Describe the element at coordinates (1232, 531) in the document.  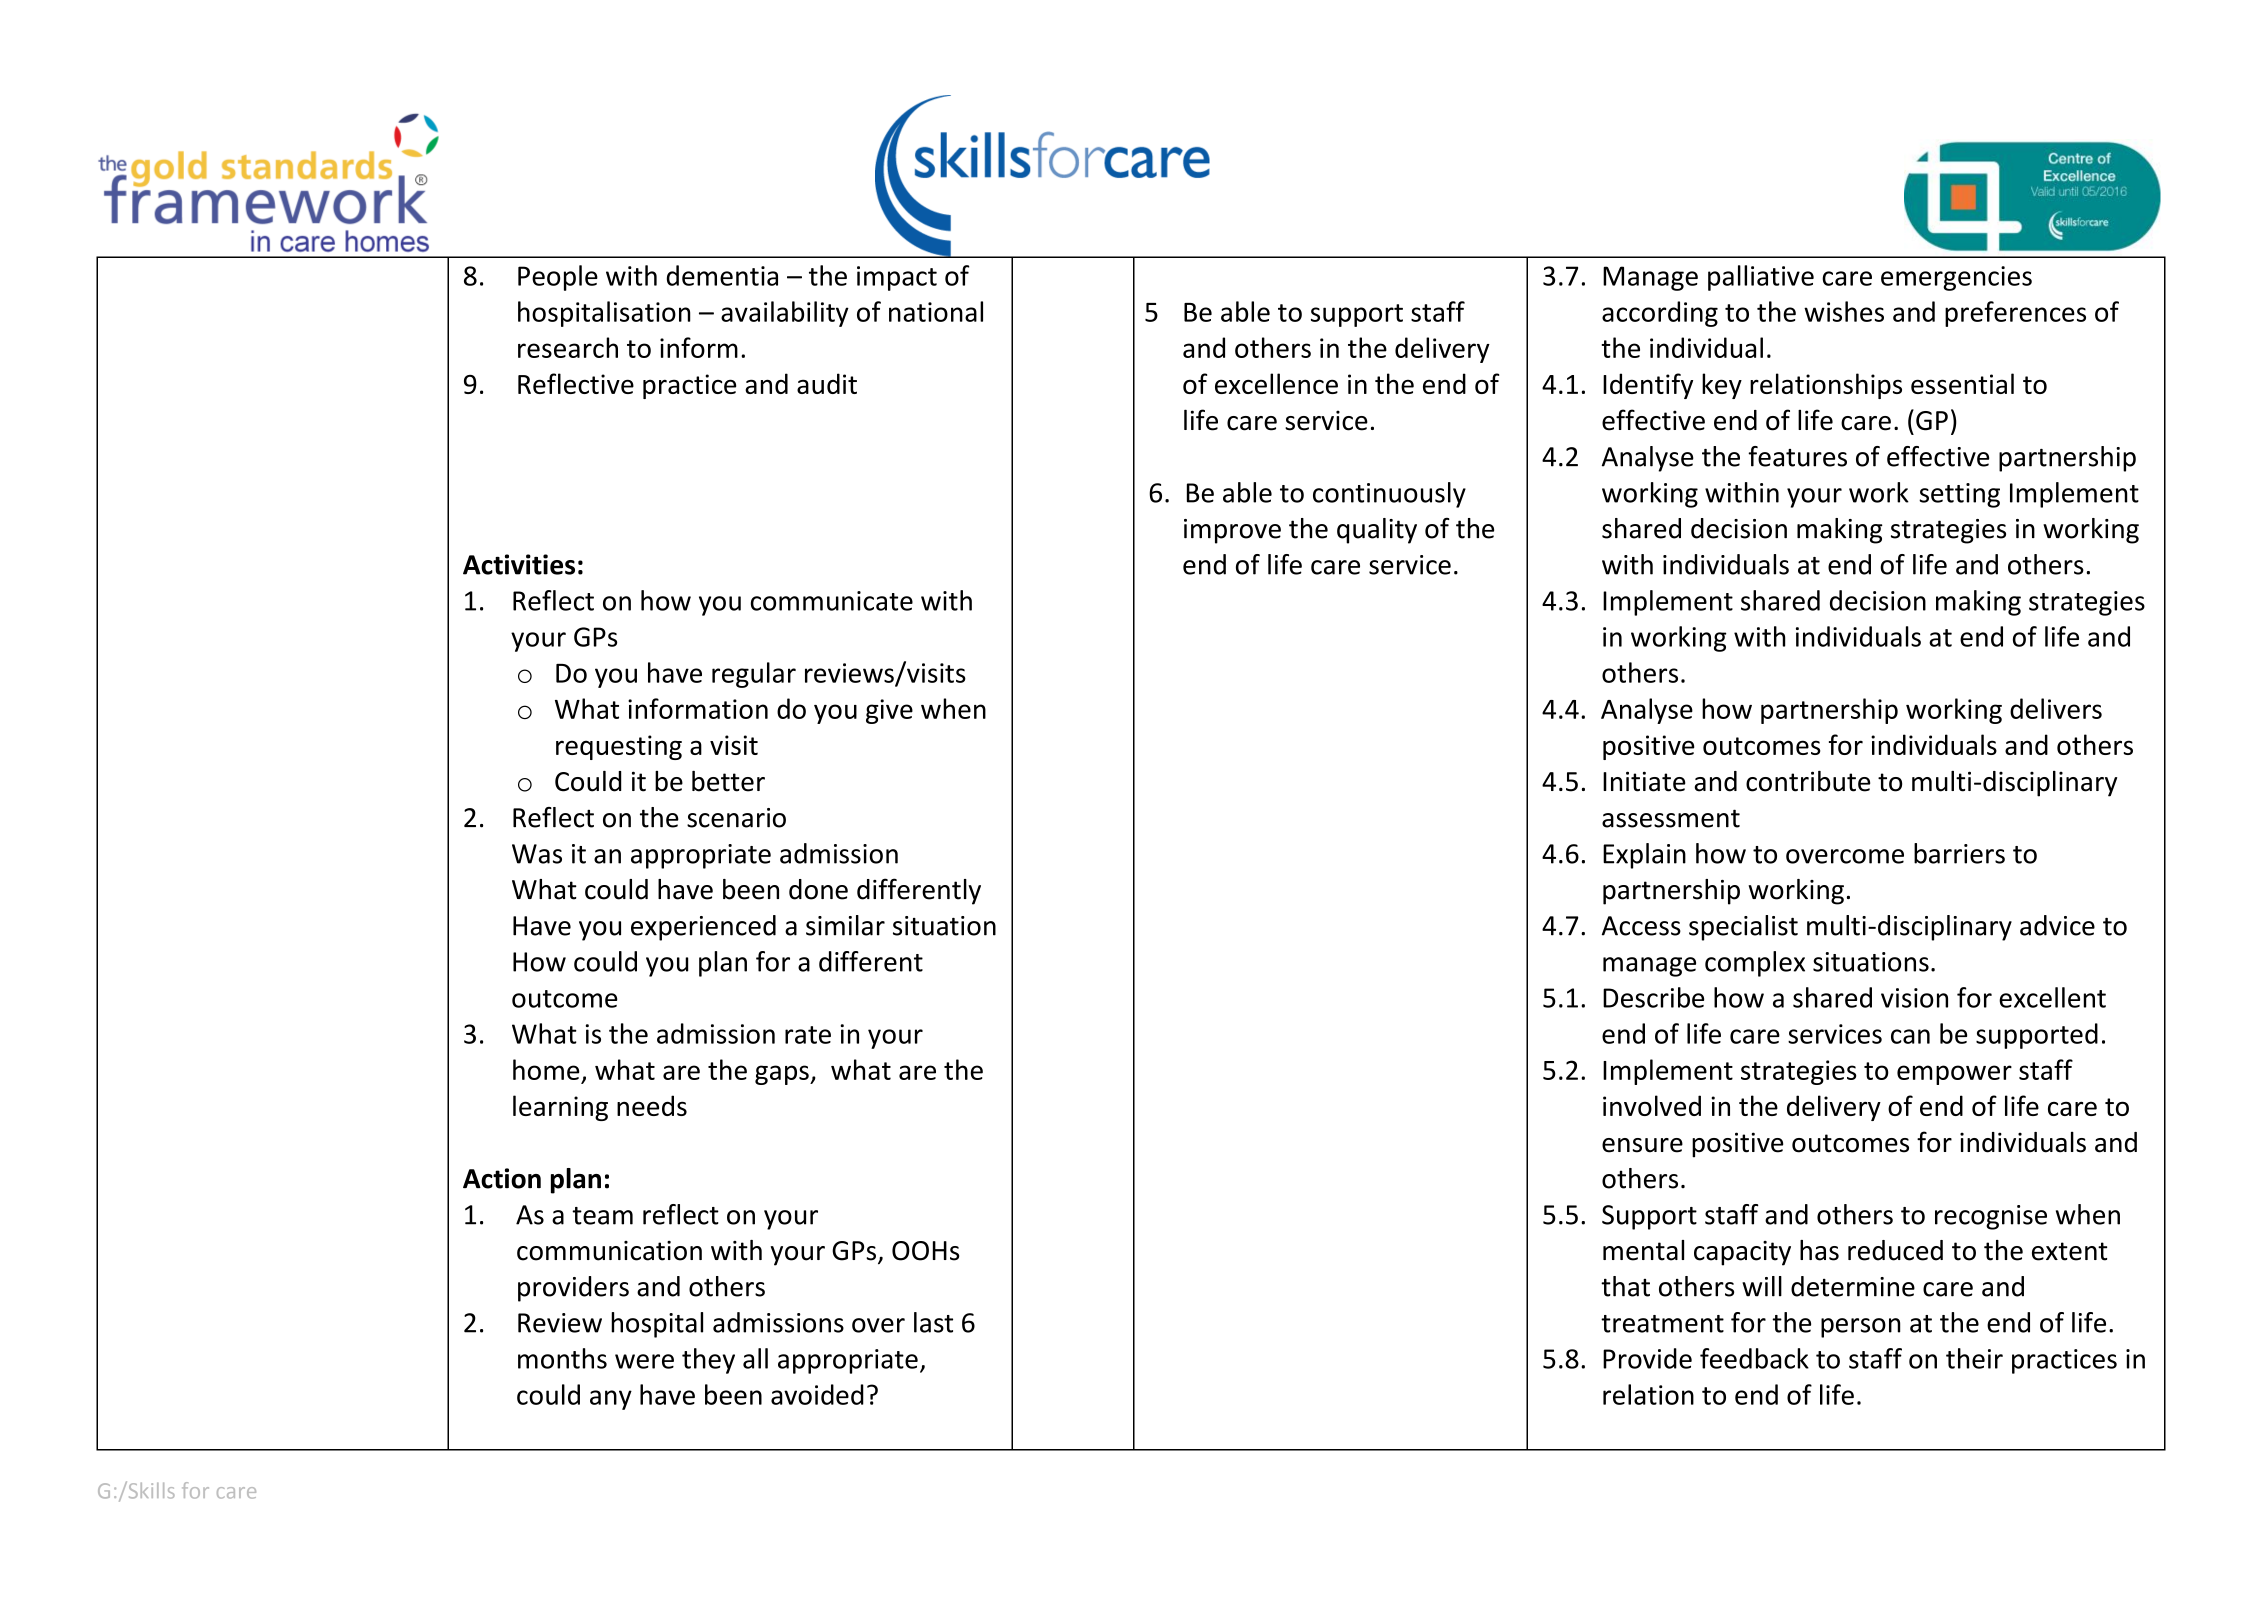
I see `improve` at that location.
